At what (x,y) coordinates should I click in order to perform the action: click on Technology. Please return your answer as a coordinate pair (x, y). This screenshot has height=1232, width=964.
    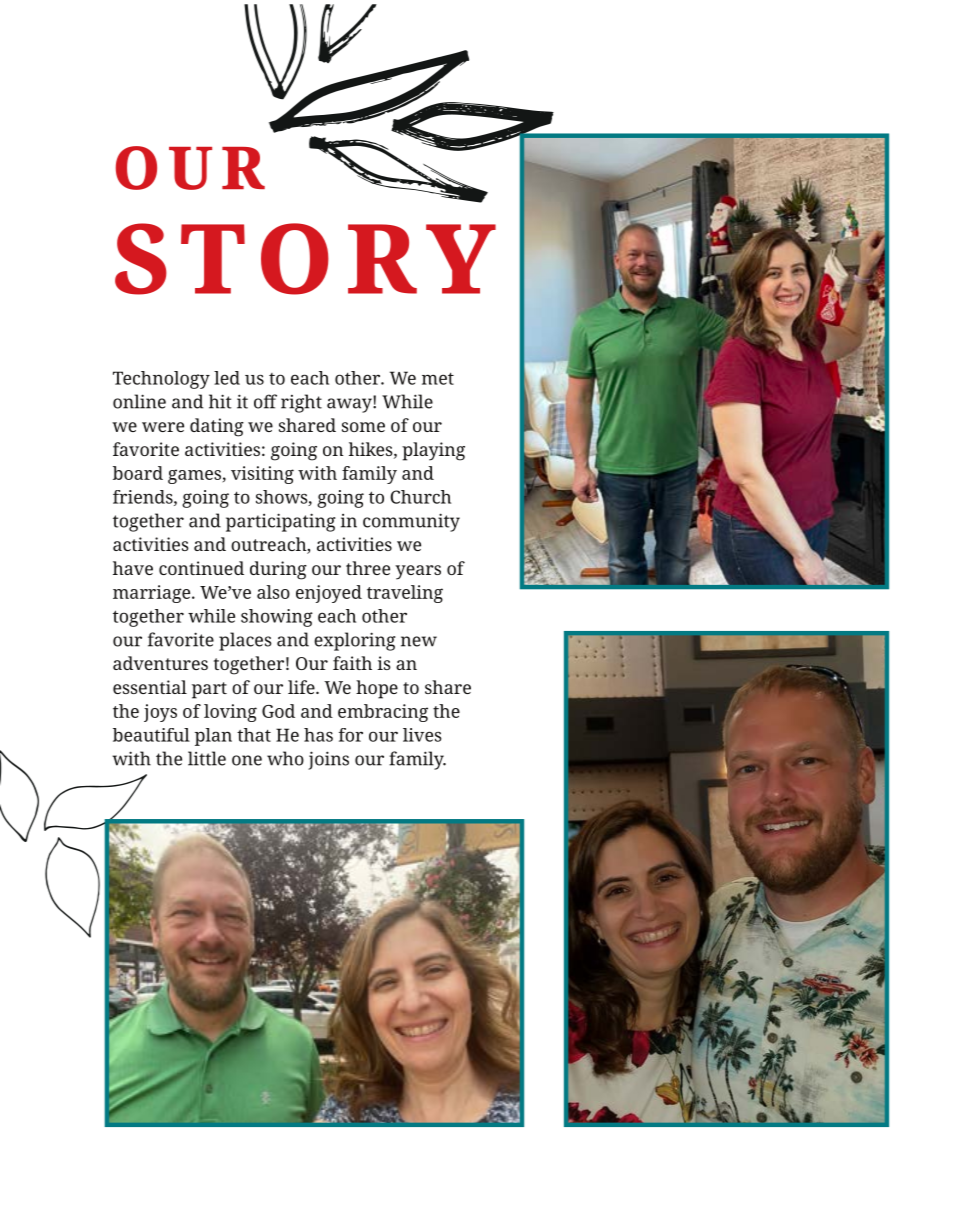
    Looking at the image, I should click on (161, 380).
